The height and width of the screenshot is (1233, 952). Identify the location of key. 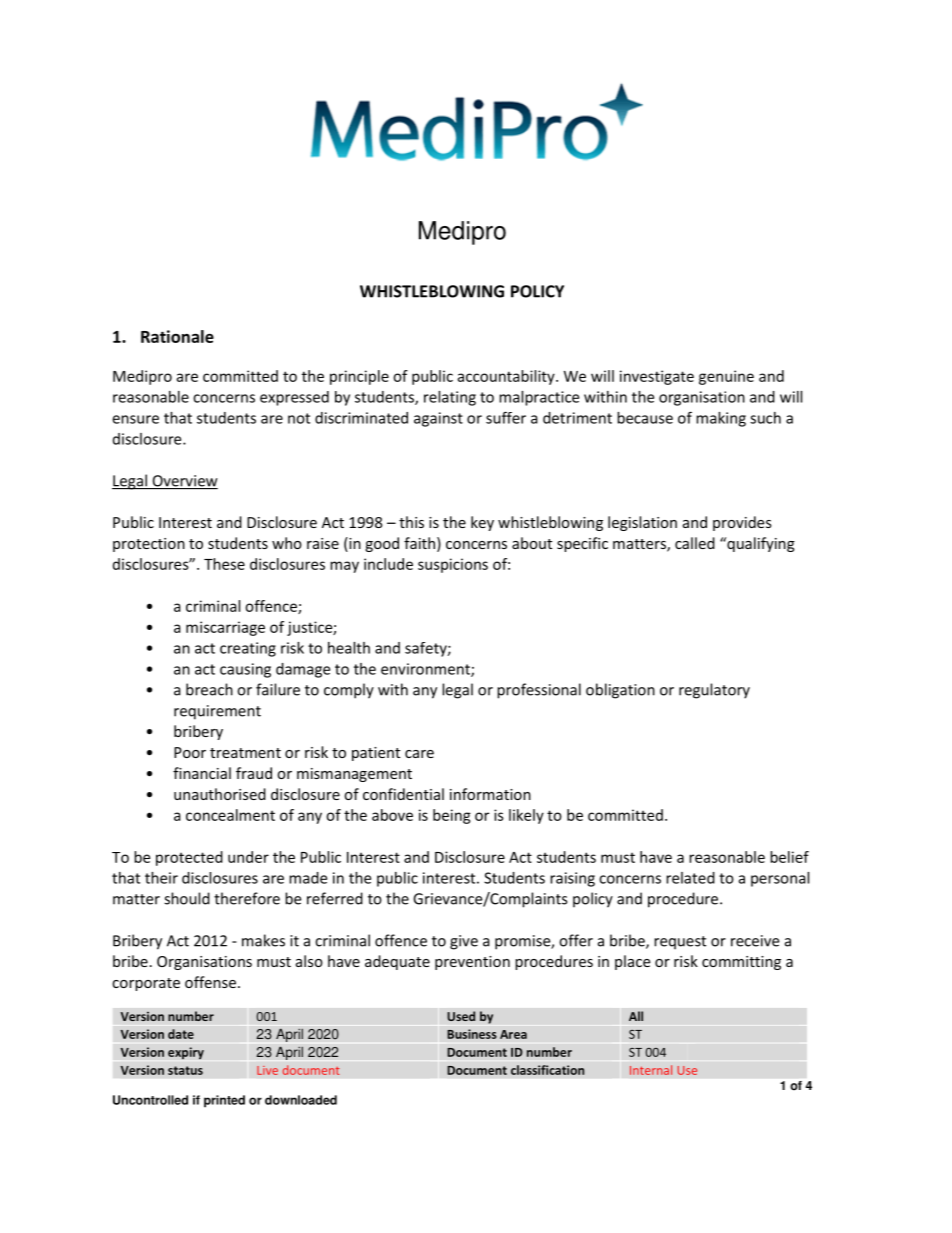
(482, 523).
